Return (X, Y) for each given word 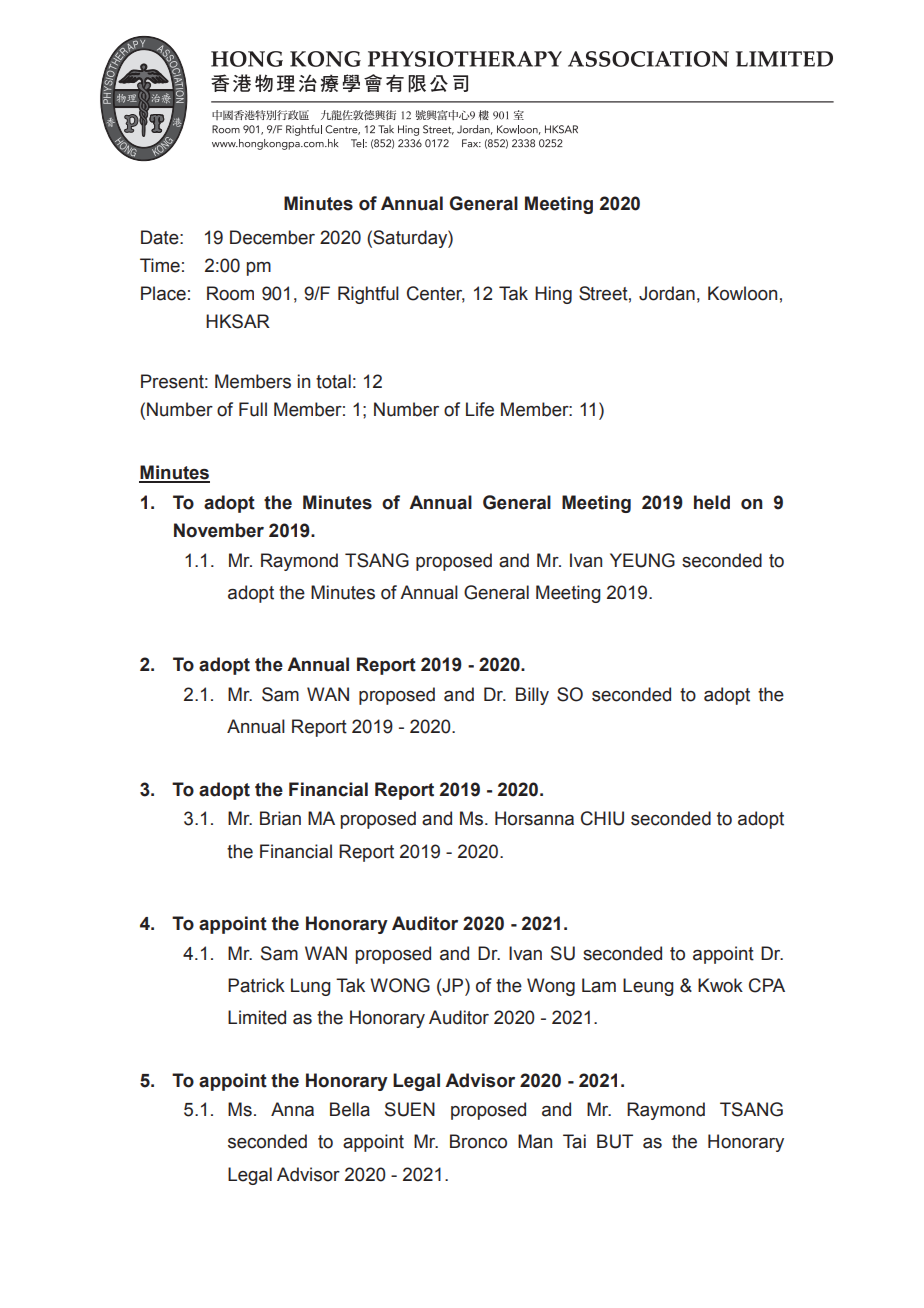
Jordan (667, 293)
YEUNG (642, 560)
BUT (615, 1141)
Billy (532, 696)
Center (436, 294)
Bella (350, 1109)
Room (230, 293)
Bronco (478, 1141)
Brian (280, 818)
